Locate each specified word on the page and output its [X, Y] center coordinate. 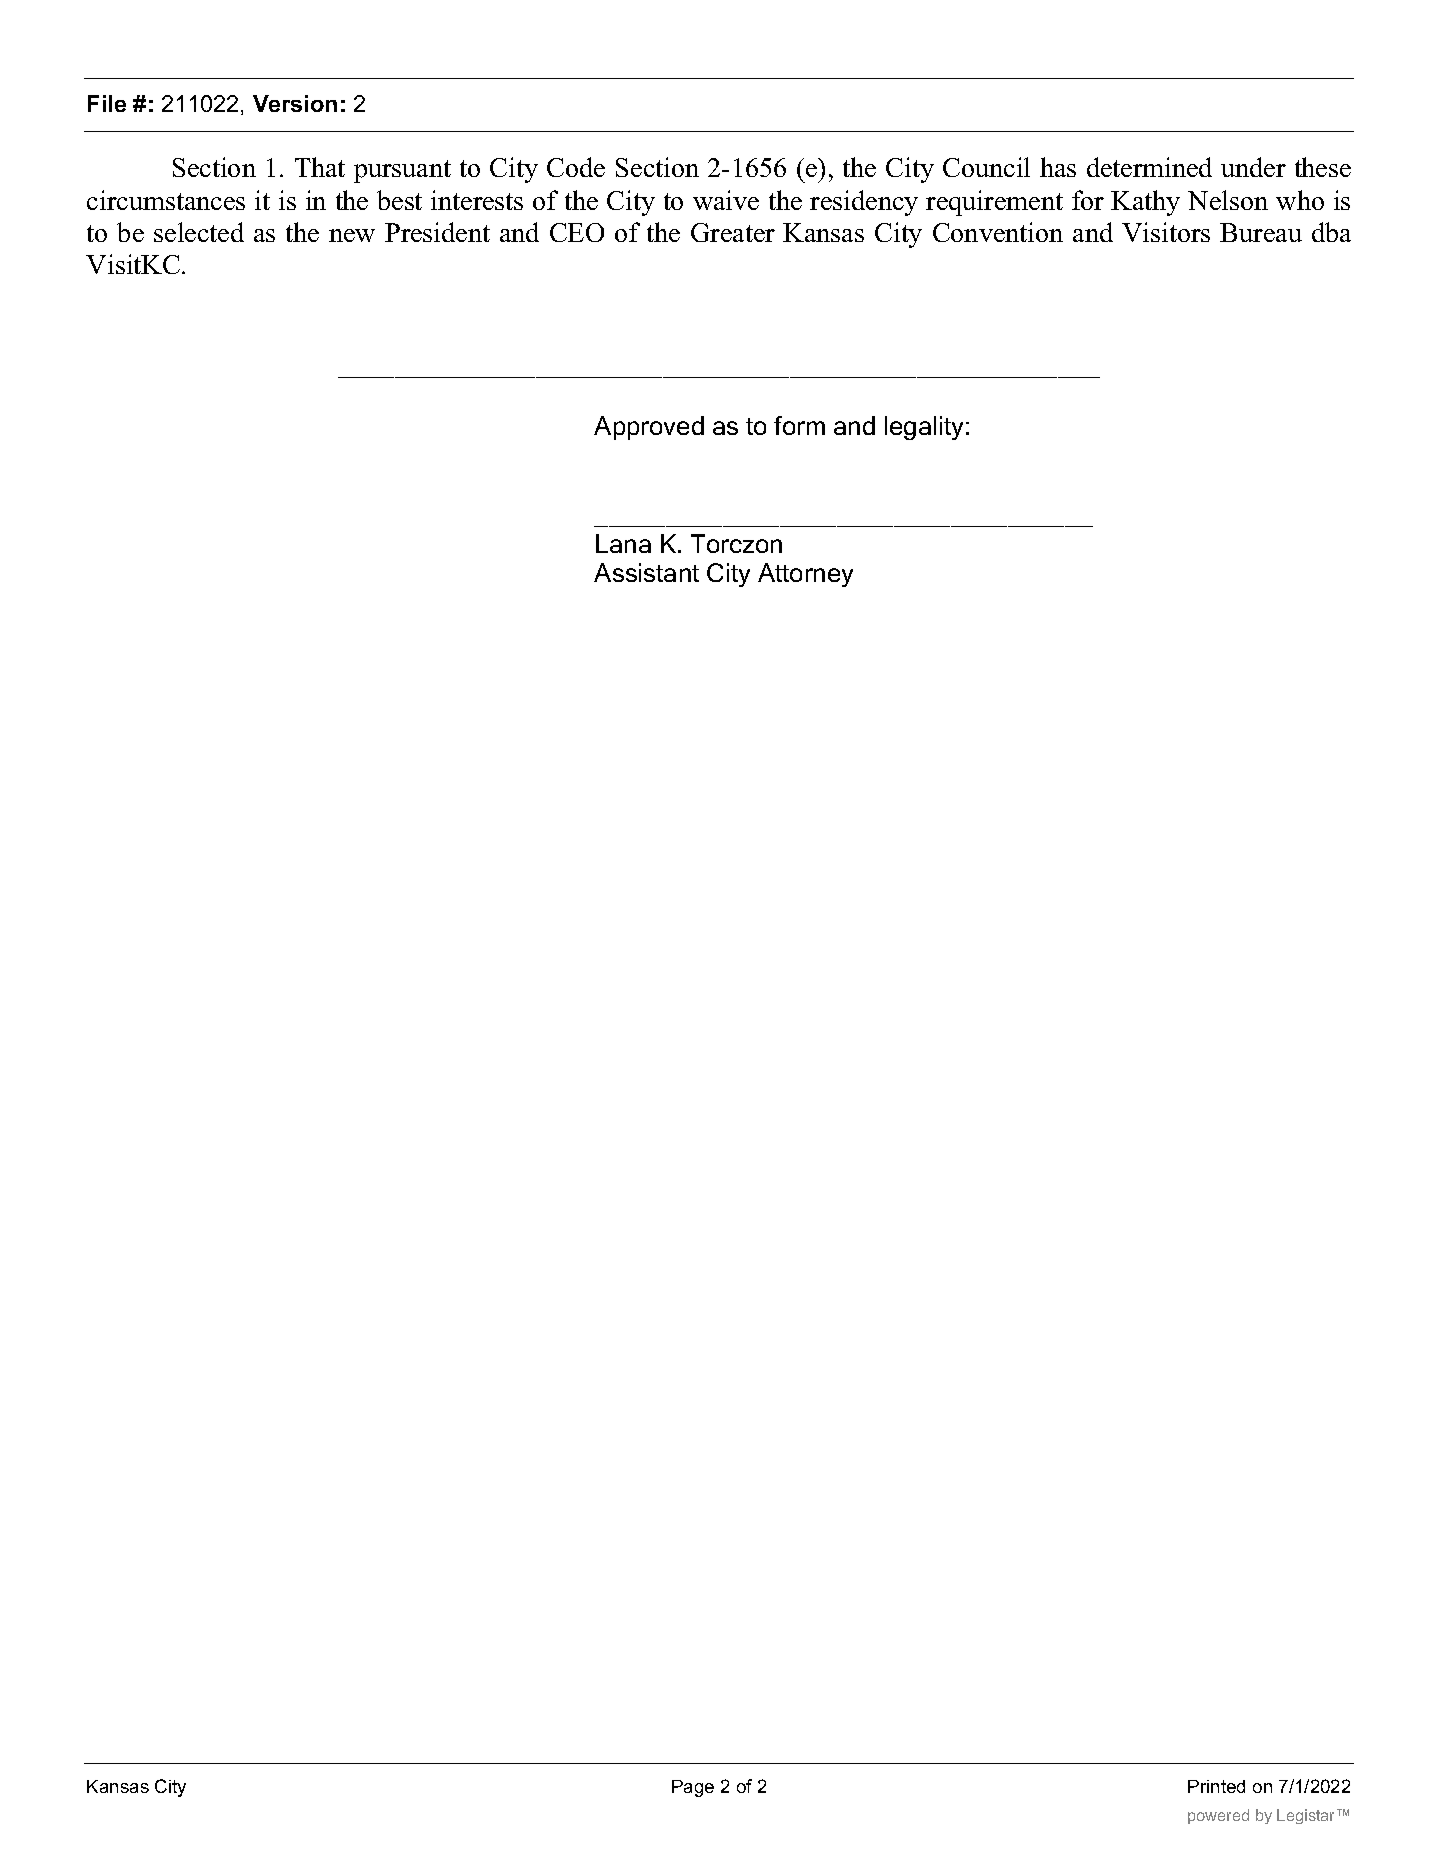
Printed [1216, 1786]
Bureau [1261, 232]
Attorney [805, 575]
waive [726, 200]
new [352, 235]
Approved [649, 428]
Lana [623, 543]
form [799, 425]
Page [693, 1788]
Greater [733, 232]
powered [1218, 1816]
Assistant [646, 572]
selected [199, 232]
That [320, 167]
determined [1149, 167]
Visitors [1166, 232]
